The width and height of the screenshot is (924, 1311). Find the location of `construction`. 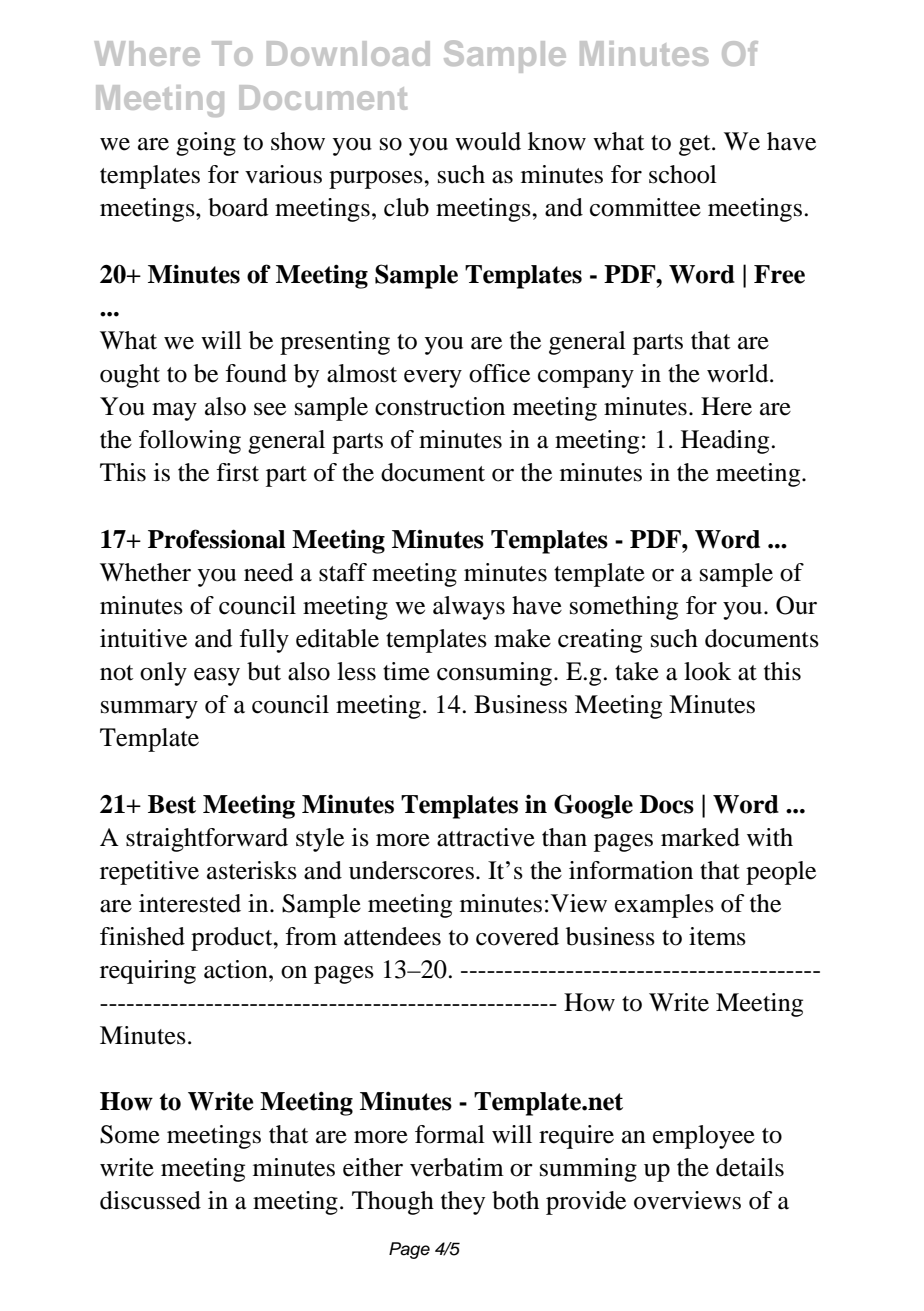

construction is located at coordinates (440, 406).
